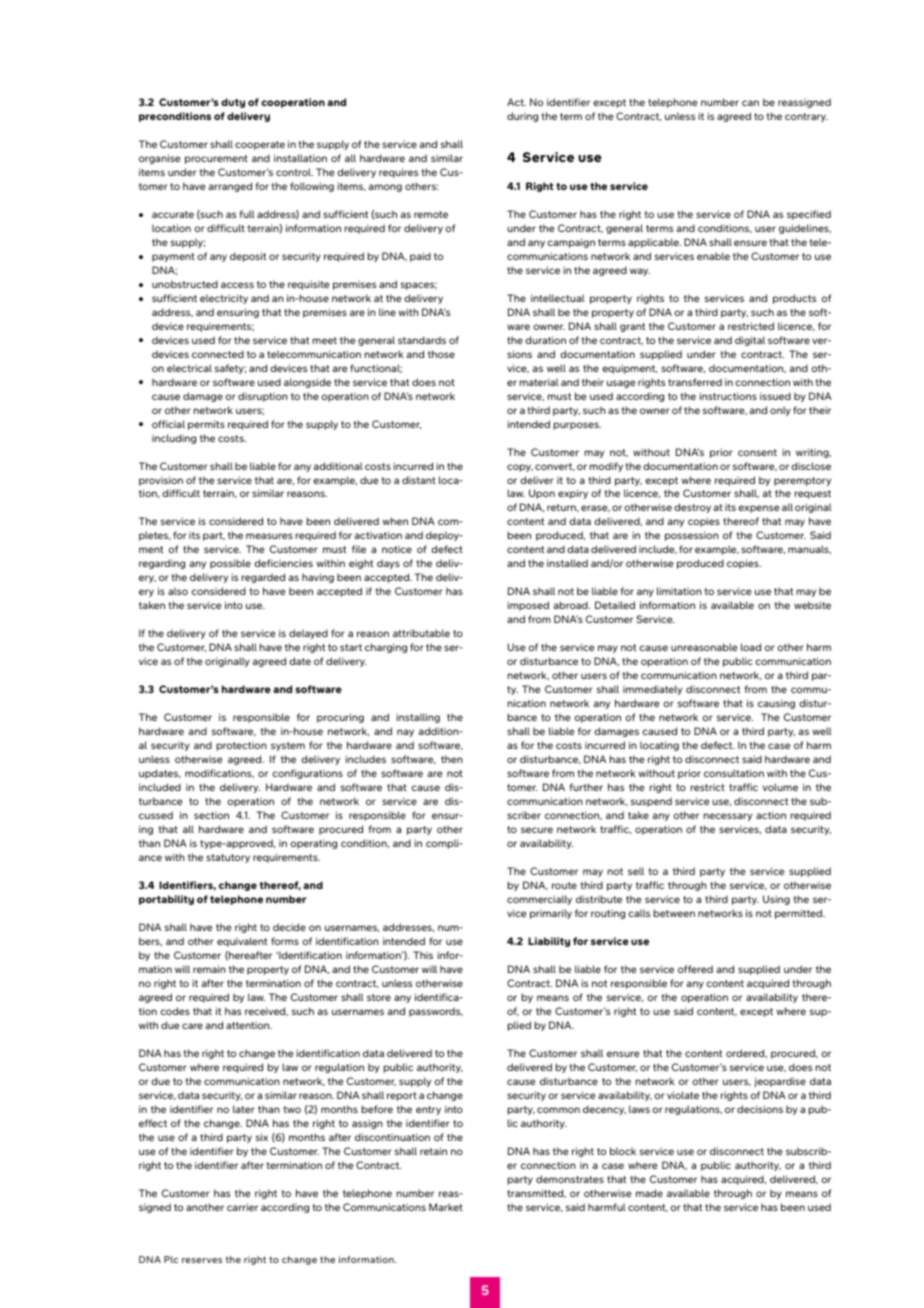 This screenshot has width=924, height=1308. Describe the element at coordinates (418, 718) in the screenshot. I see `installing` at that location.
